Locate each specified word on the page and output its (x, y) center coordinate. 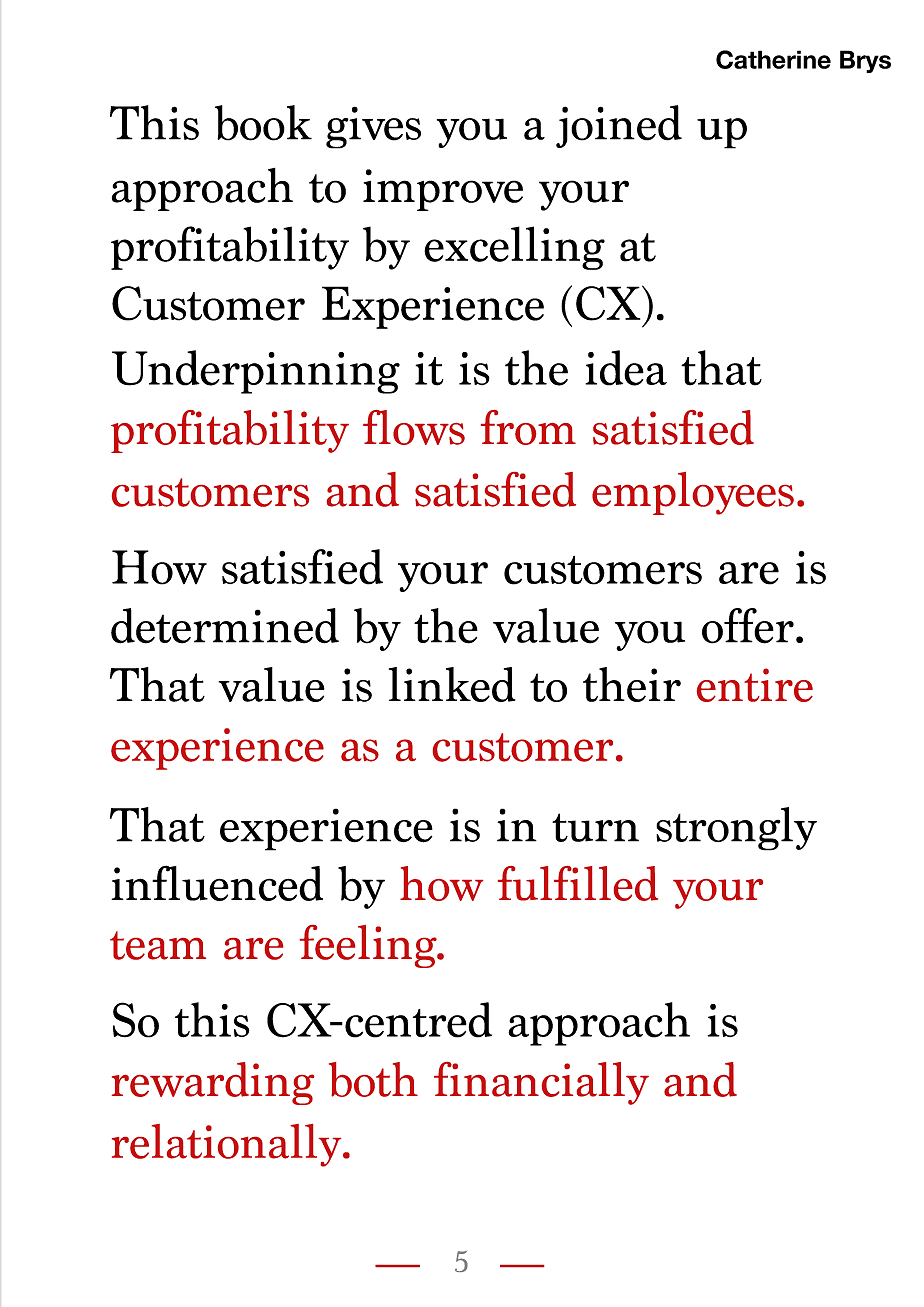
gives (373, 127)
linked (452, 684)
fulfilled (578, 883)
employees (693, 493)
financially (541, 1083)
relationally (228, 1145)
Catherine (773, 59)
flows (414, 427)
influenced (217, 883)
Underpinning (256, 372)
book (263, 123)
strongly (736, 829)
